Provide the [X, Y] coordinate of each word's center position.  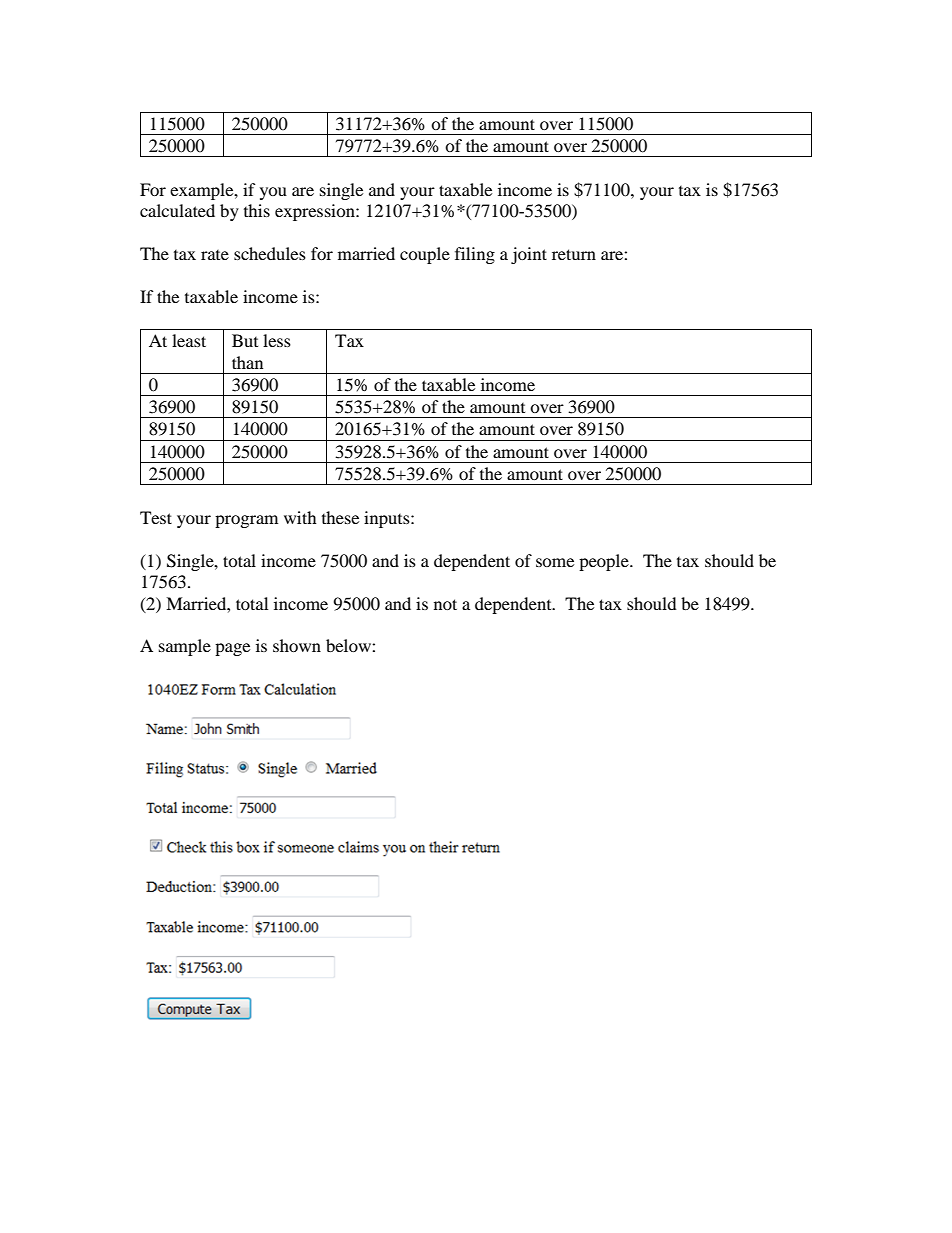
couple [425, 255]
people [605, 562]
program [246, 521]
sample [185, 647]
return [574, 254]
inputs [388, 519]
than [247, 362]
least [189, 340]
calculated [177, 210]
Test [156, 517]
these [340, 517]
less [277, 340]
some [555, 562]
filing [475, 255]
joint [529, 255]
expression [316, 212]
